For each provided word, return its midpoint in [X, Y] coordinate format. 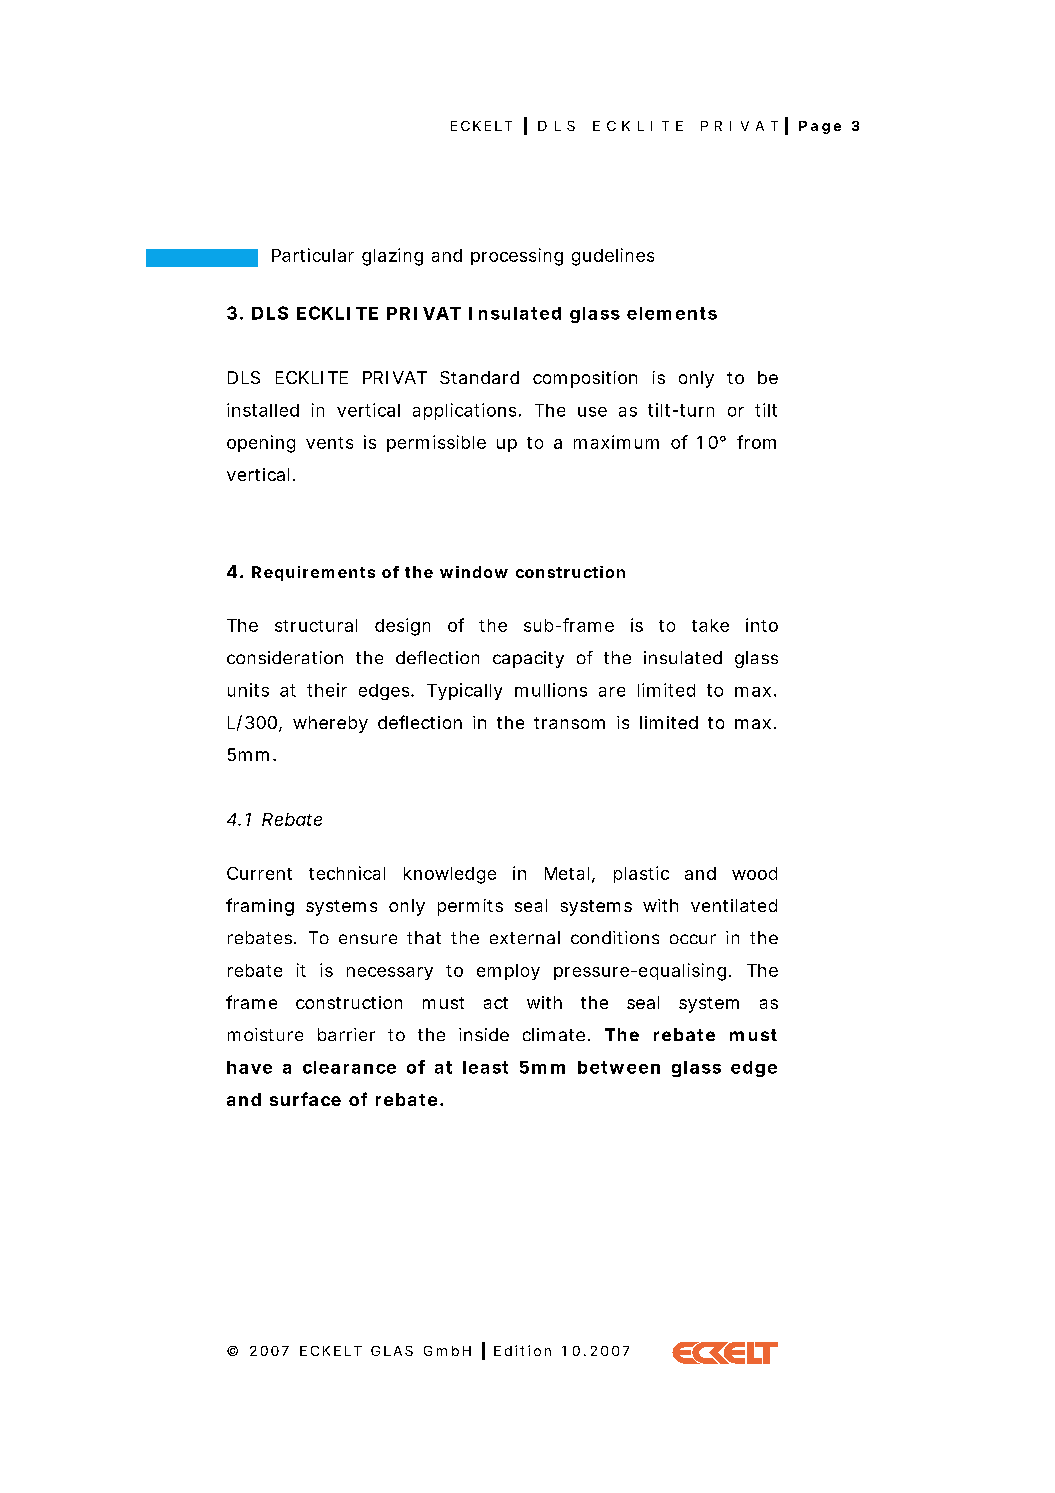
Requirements [313, 573]
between [619, 1067]
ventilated [734, 905]
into [762, 625]
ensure [368, 939]
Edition [522, 1350]
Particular [313, 255]
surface [305, 1099]
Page [820, 127]
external [525, 937]
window [474, 572]
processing [517, 257]
